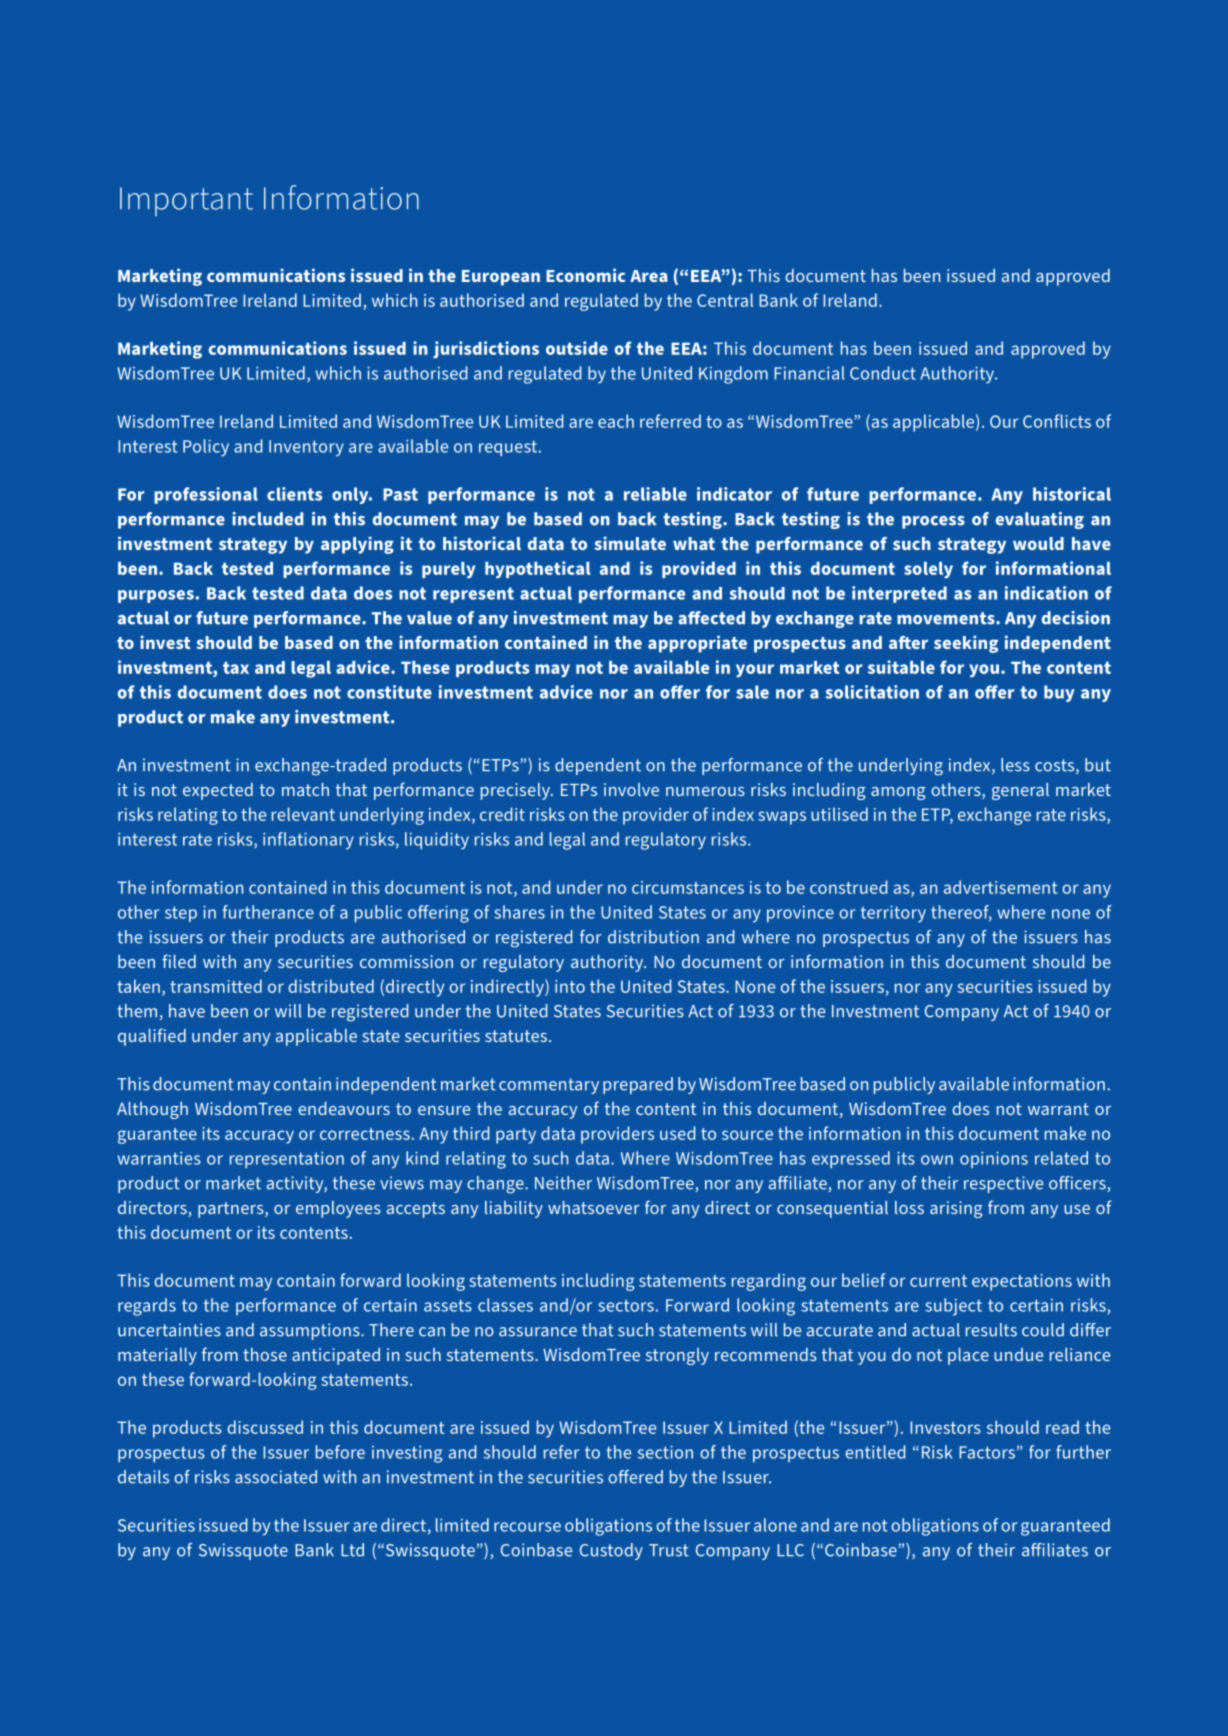  Describe the element at coordinates (308, 841) in the image. I see `inflationary` at that location.
